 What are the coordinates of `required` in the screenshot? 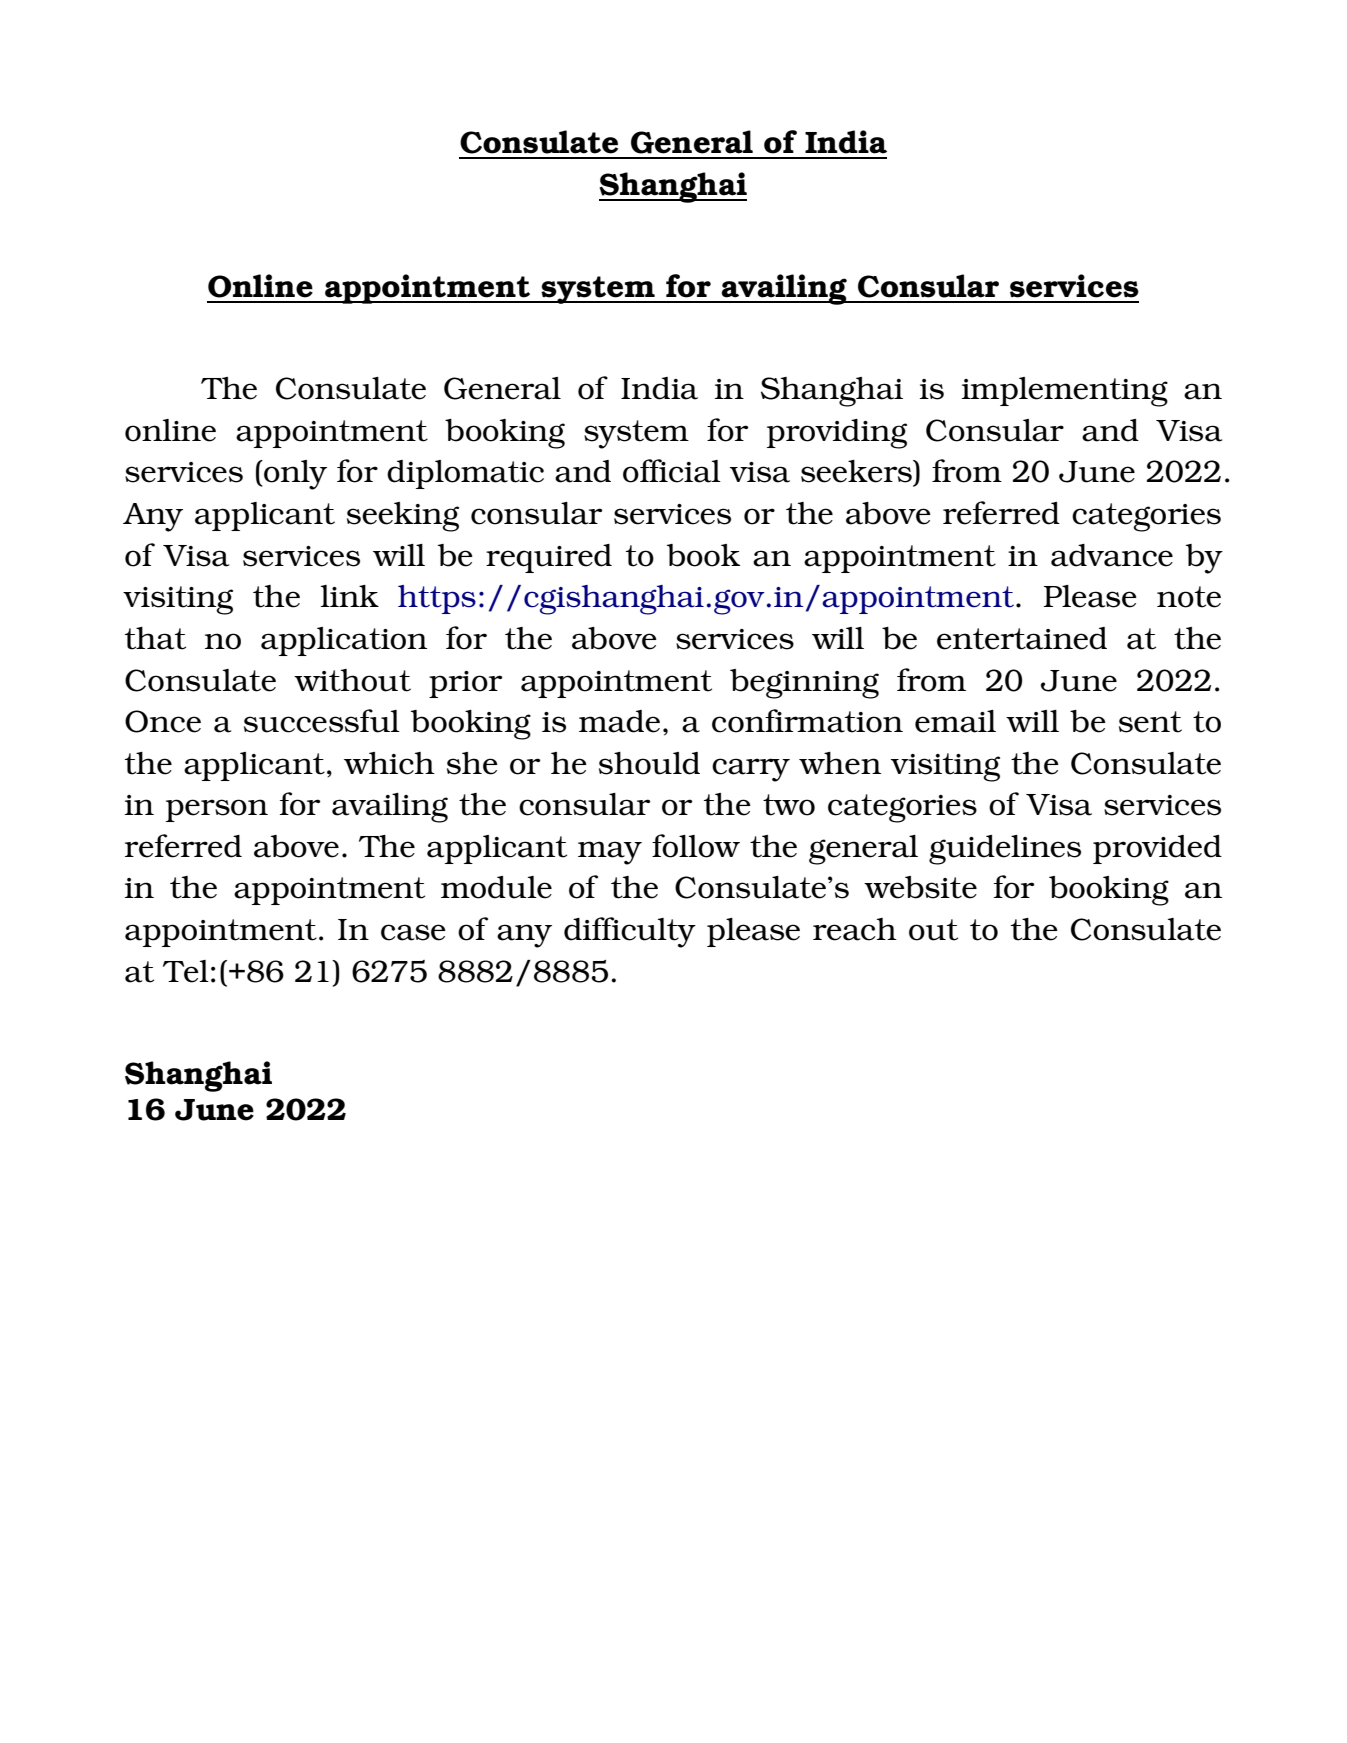 It's located at (549, 558).
